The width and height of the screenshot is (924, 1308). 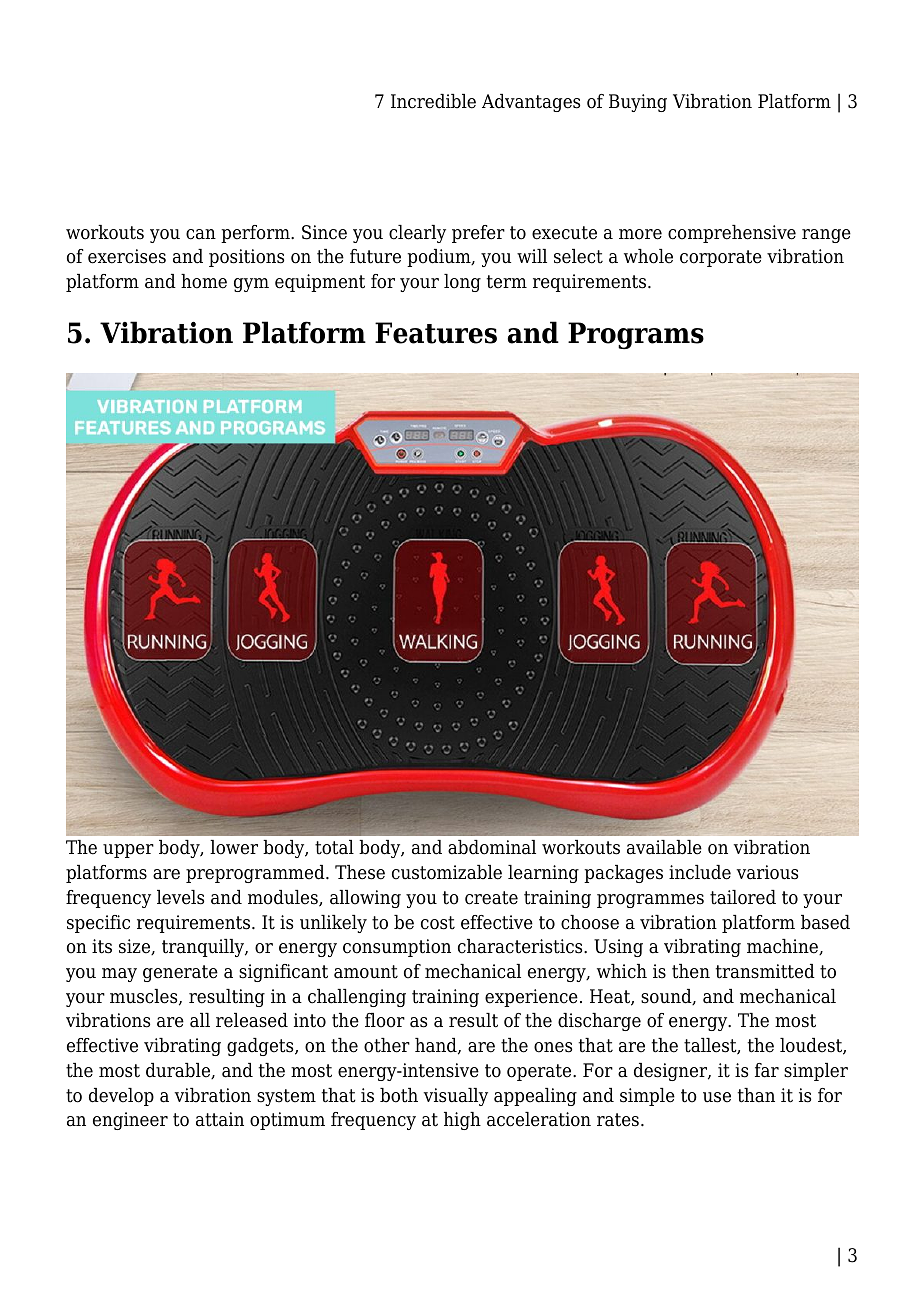 I want to click on lower, so click(x=234, y=847).
